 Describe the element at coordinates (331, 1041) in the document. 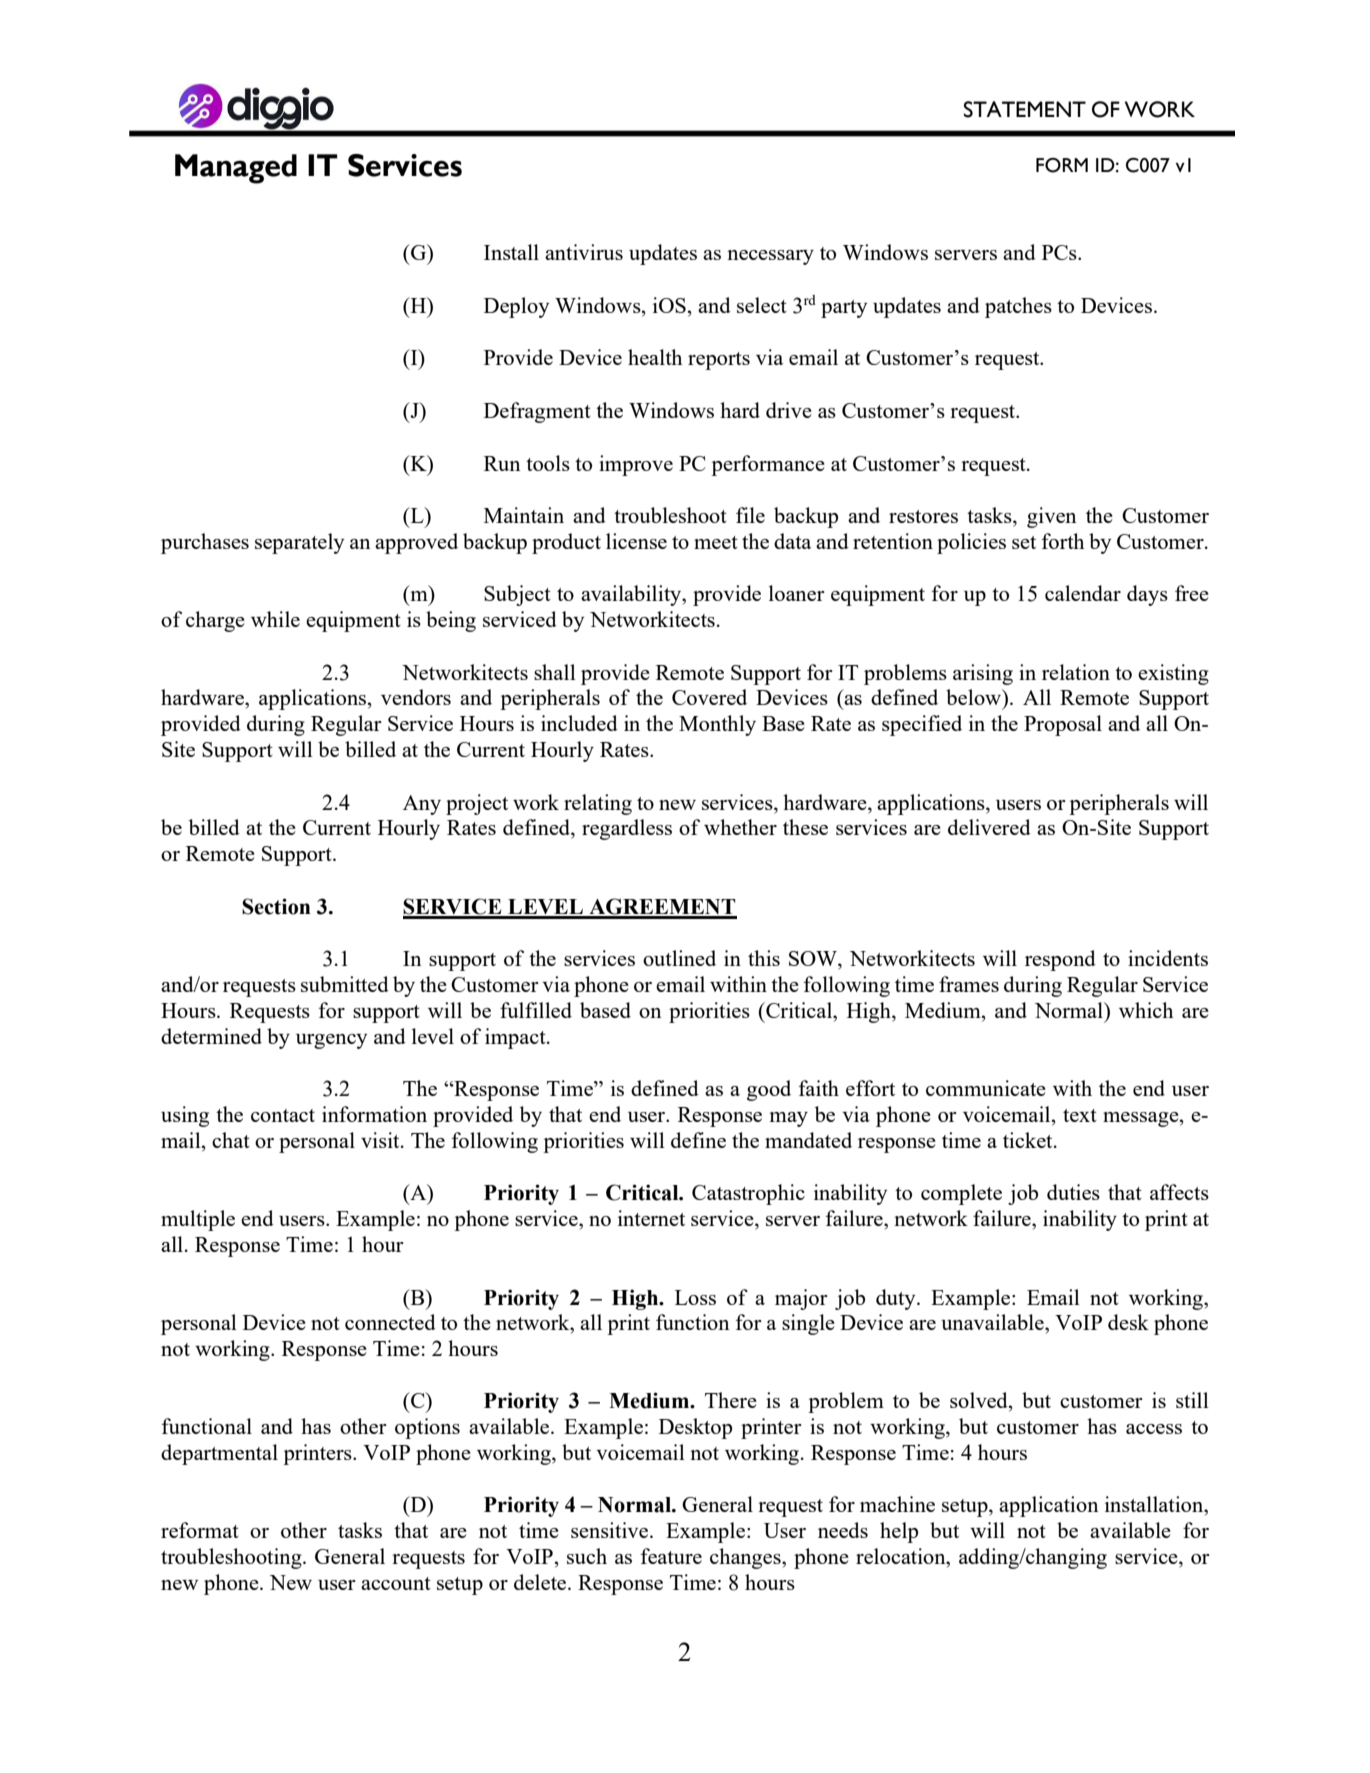

I see `urgency` at that location.
